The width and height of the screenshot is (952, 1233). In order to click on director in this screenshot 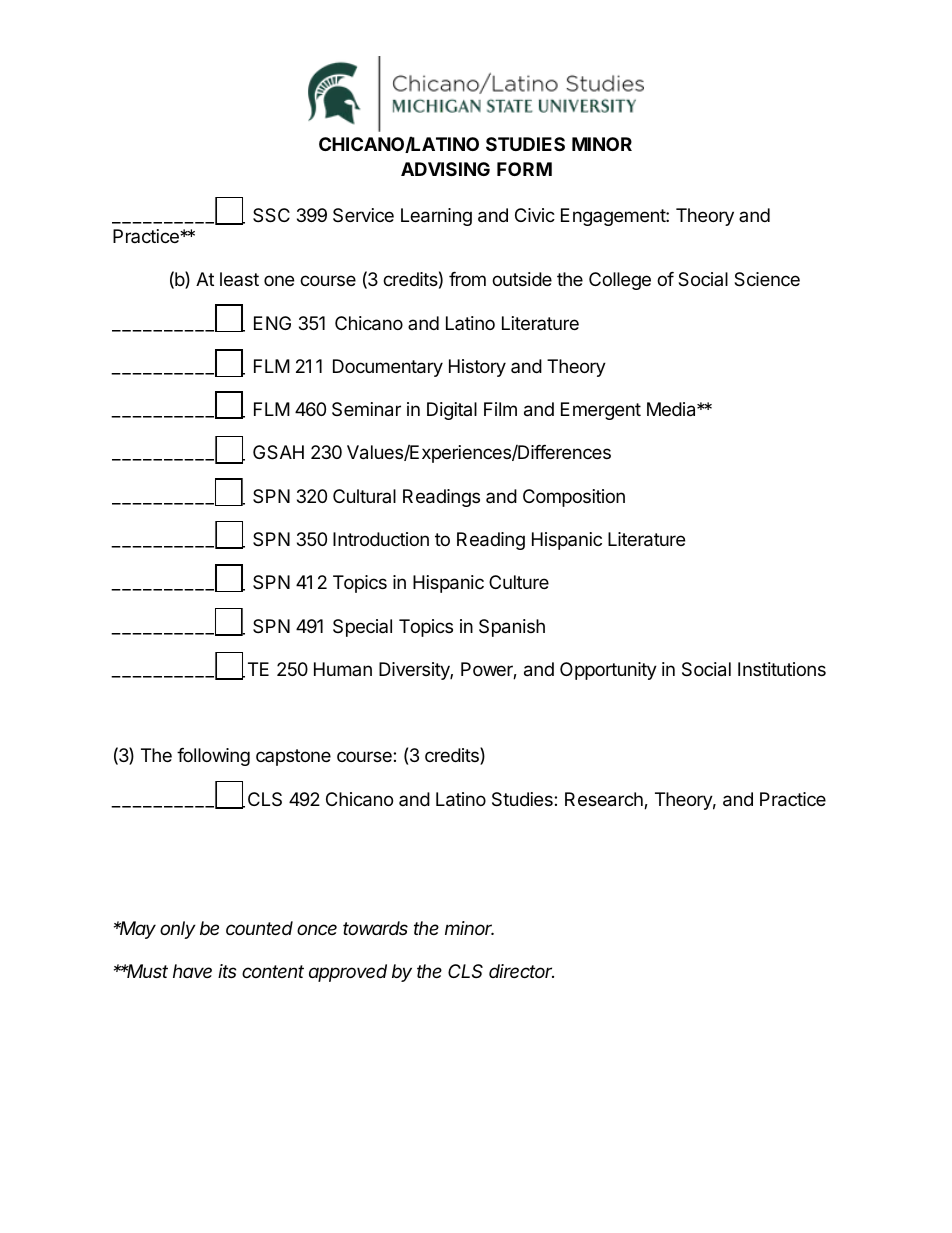, I will do `click(521, 971)`.
